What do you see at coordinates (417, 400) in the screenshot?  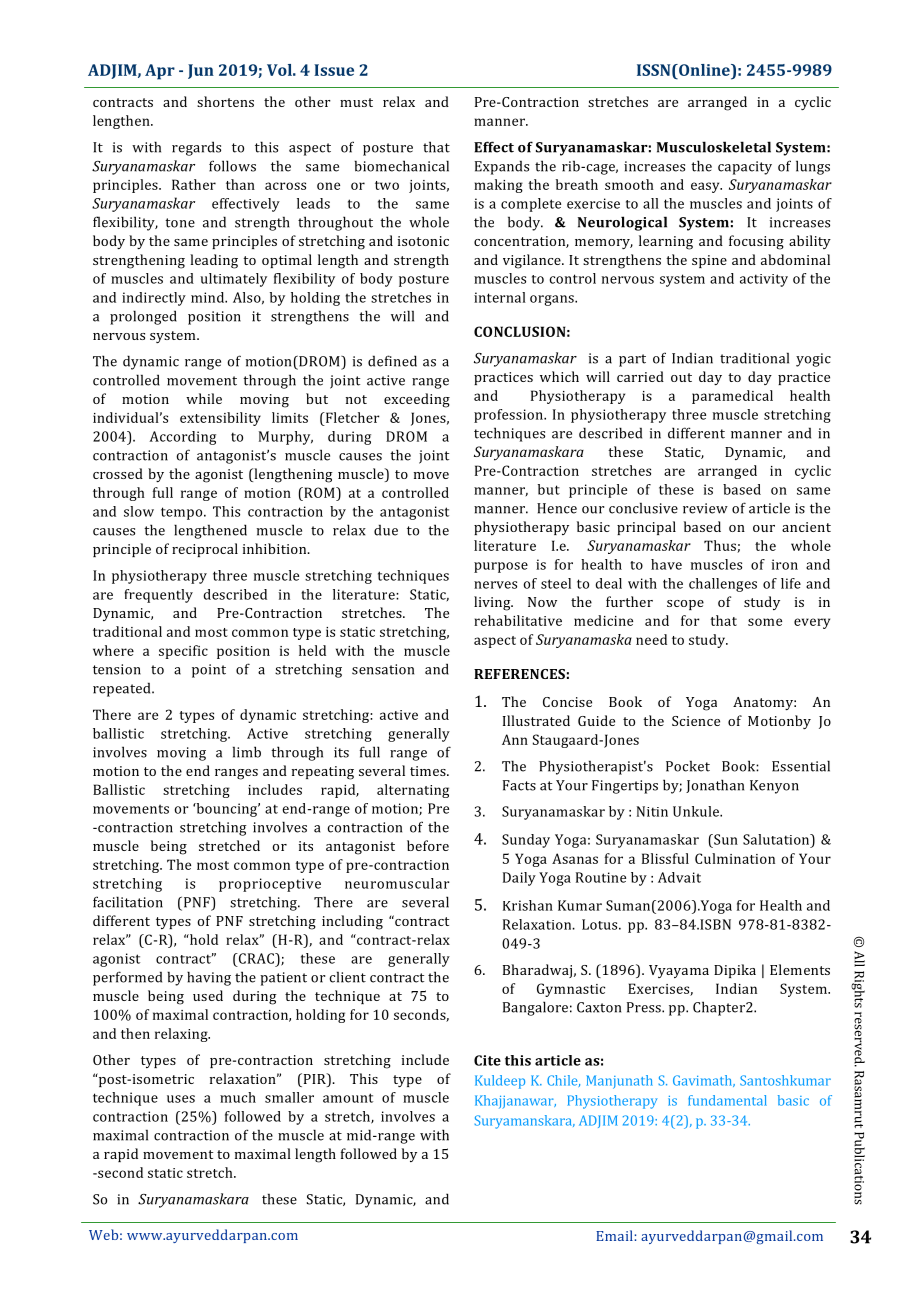 I see `exceeding` at bounding box center [417, 400].
